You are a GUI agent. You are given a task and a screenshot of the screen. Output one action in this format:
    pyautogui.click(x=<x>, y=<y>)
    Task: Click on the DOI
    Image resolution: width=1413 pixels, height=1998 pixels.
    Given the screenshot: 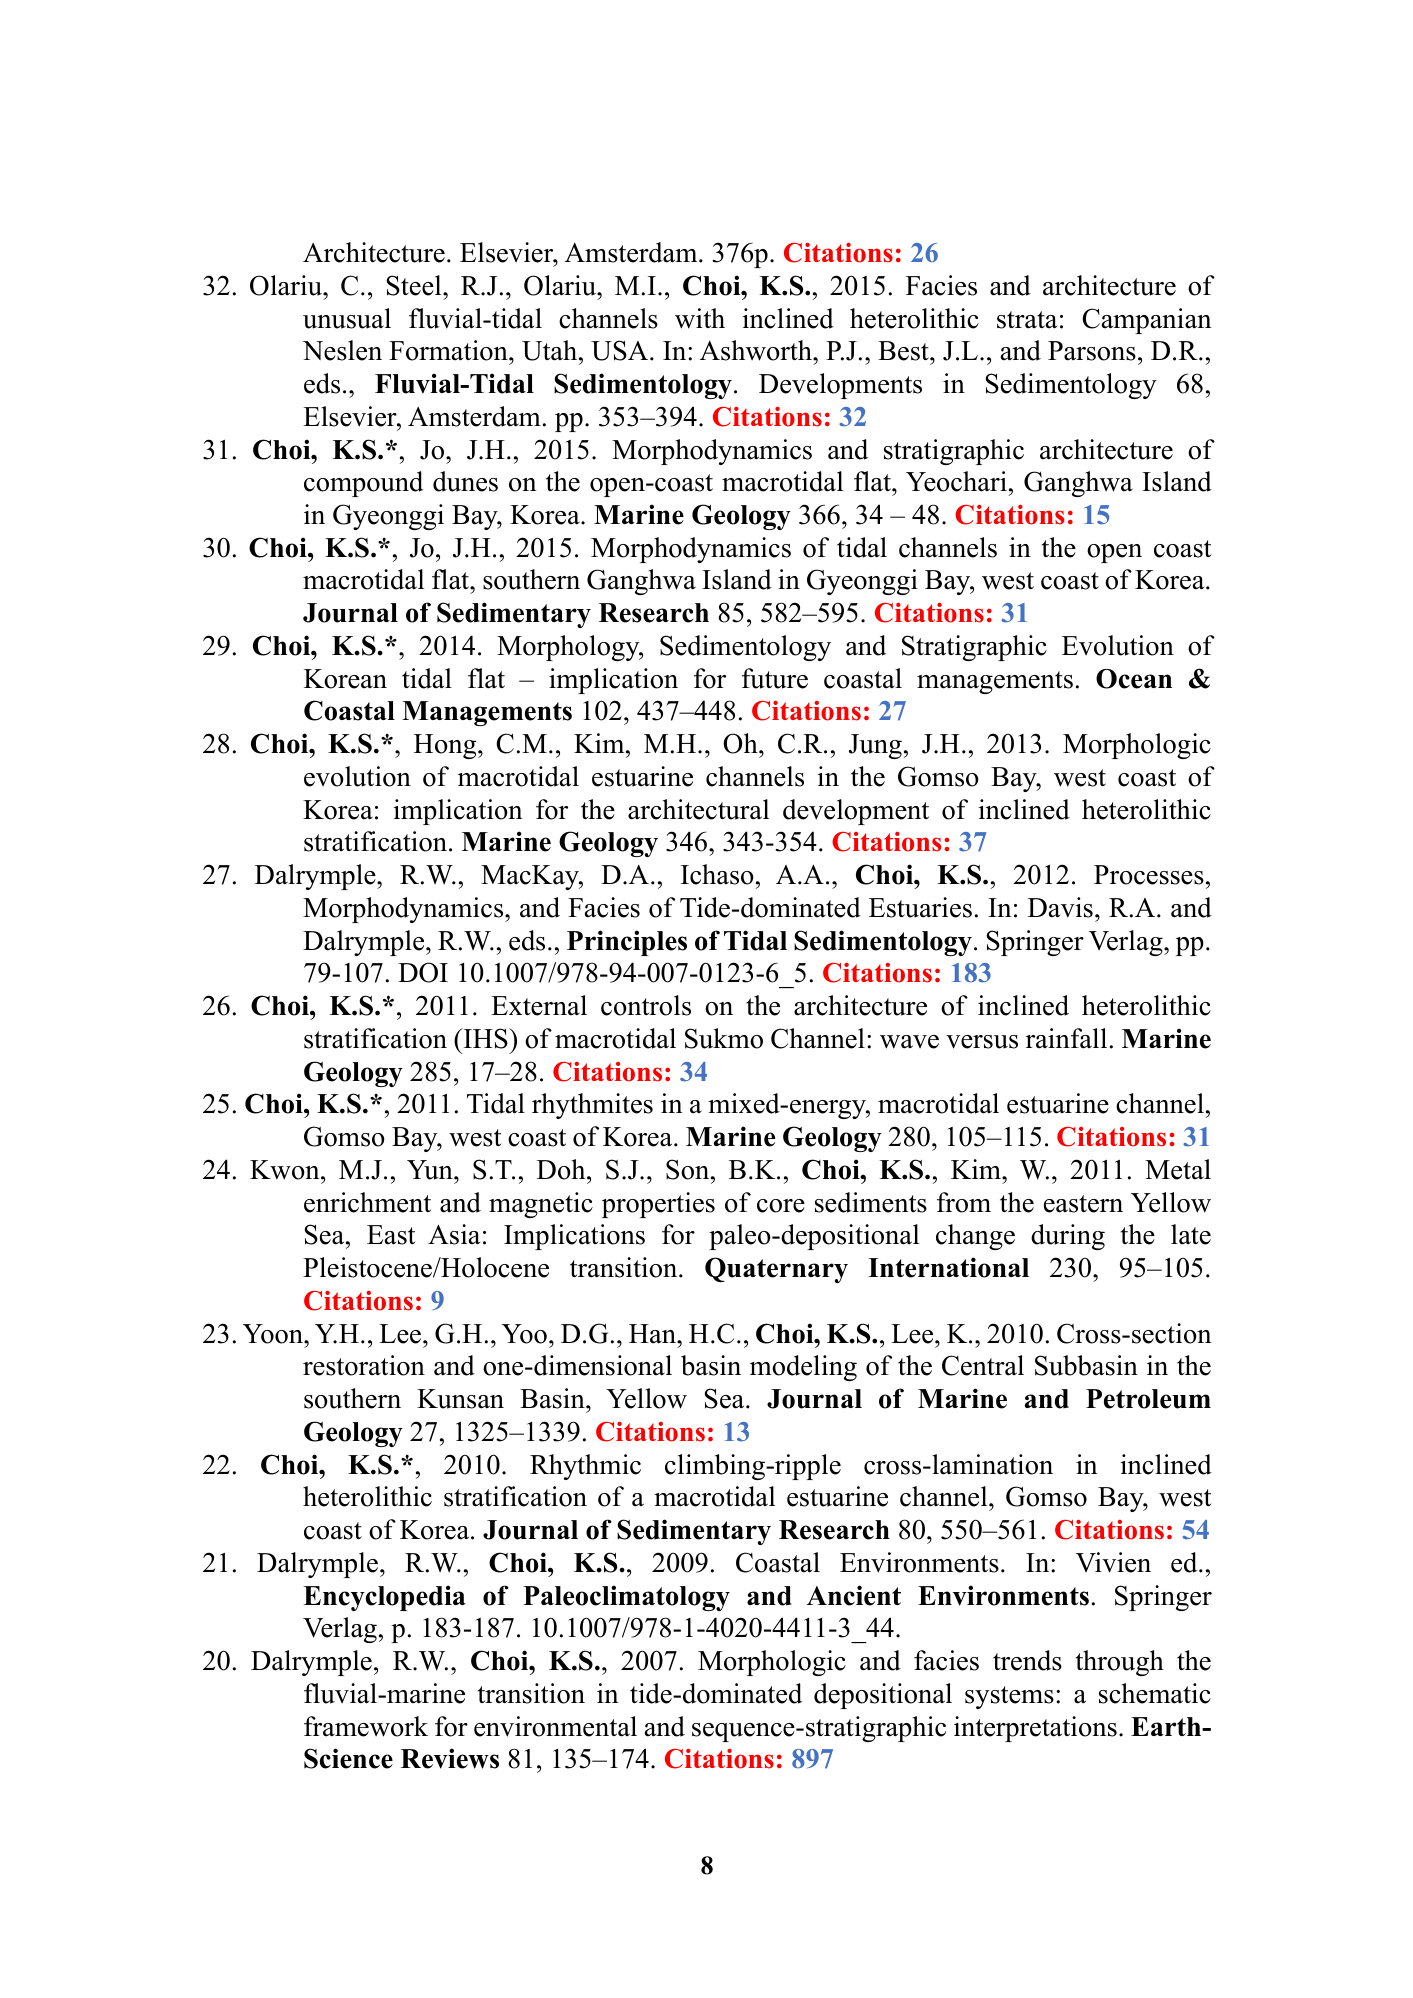 What is the action you would take?
    pyautogui.click(x=423, y=972)
